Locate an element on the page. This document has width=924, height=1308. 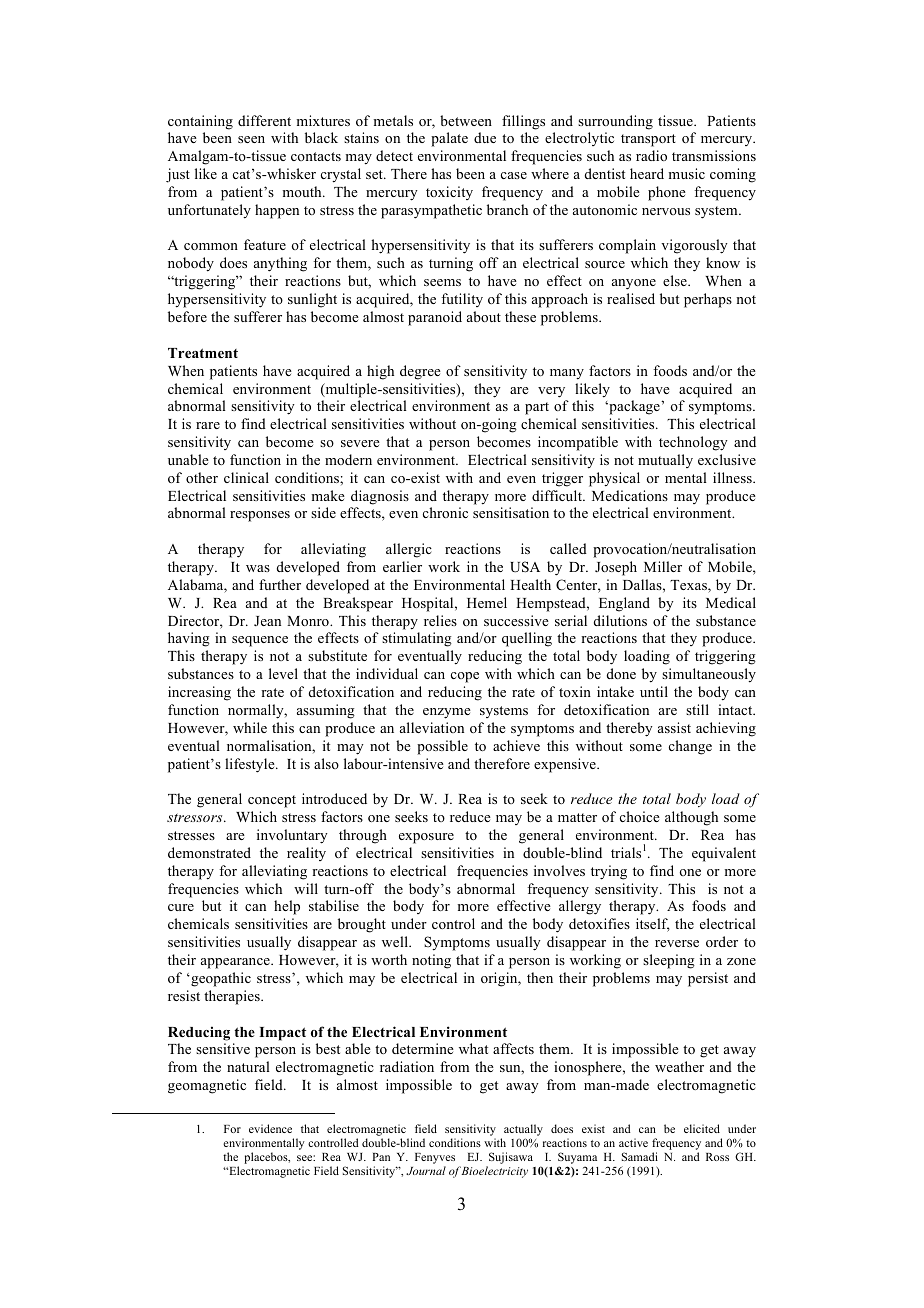
mutually is located at coordinates (665, 461).
